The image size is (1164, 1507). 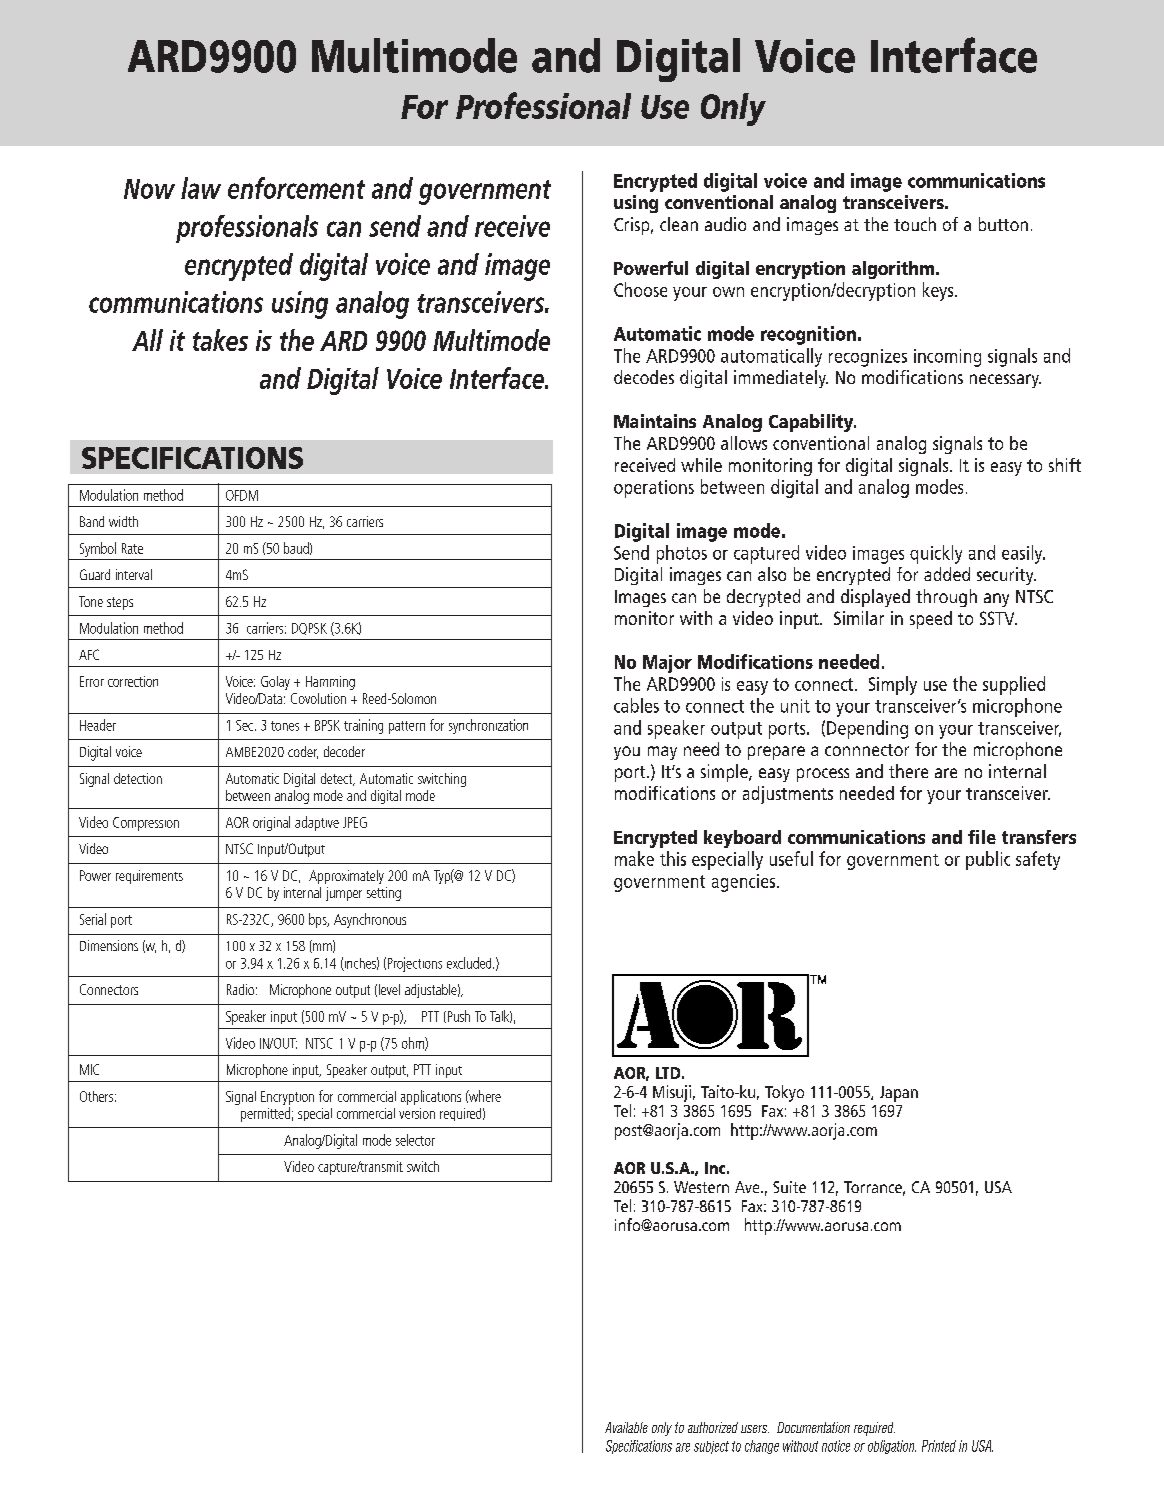 What do you see at coordinates (988, 860) in the document?
I see `public` at bounding box center [988, 860].
